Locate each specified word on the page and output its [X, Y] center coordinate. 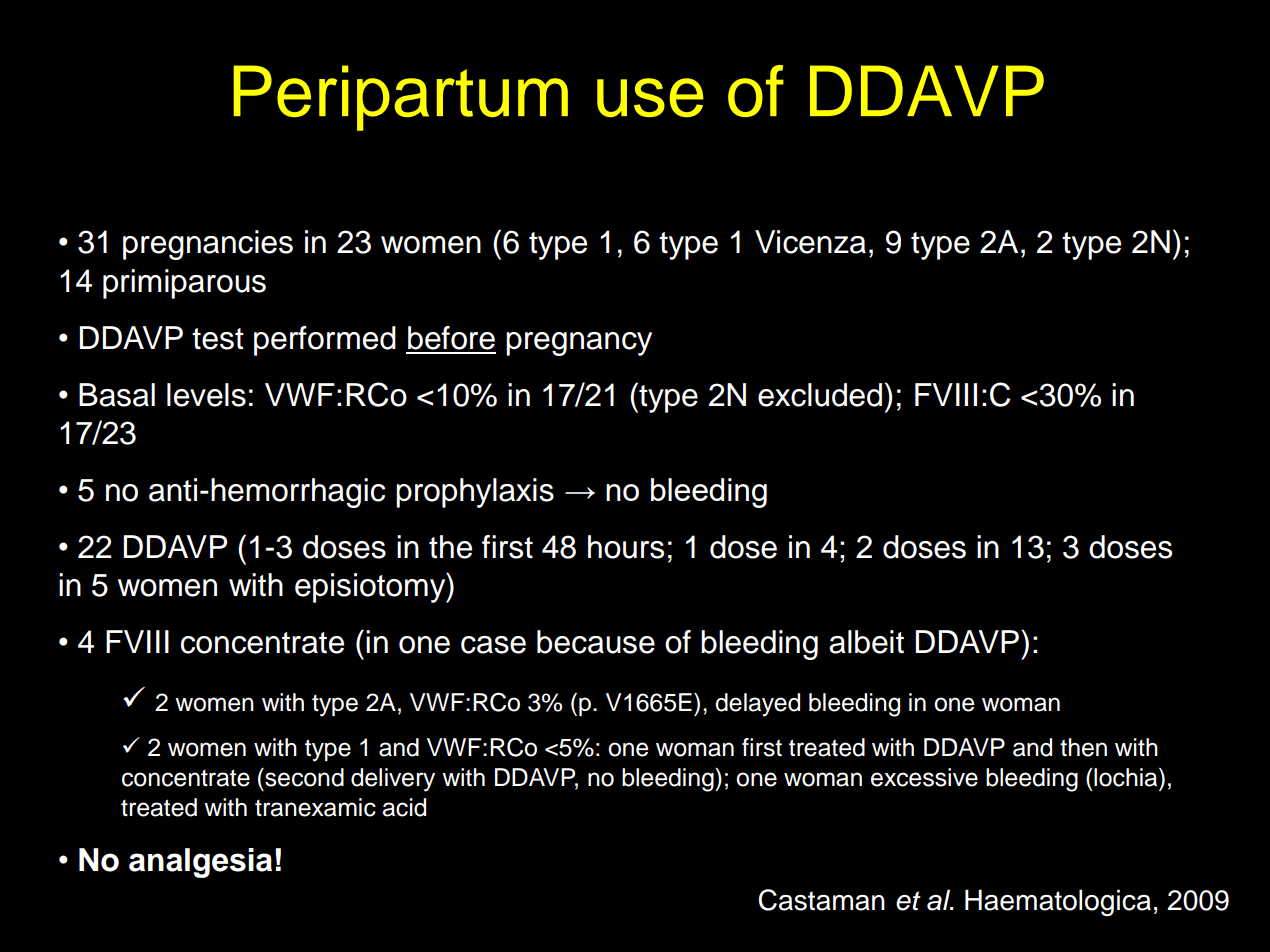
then [1083, 747]
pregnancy [579, 344]
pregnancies [208, 245]
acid [404, 807]
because [596, 642]
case [493, 645]
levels [206, 395]
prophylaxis [475, 493]
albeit [866, 642]
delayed [757, 705]
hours [626, 547]
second [303, 777]
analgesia [200, 863]
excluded [820, 395]
